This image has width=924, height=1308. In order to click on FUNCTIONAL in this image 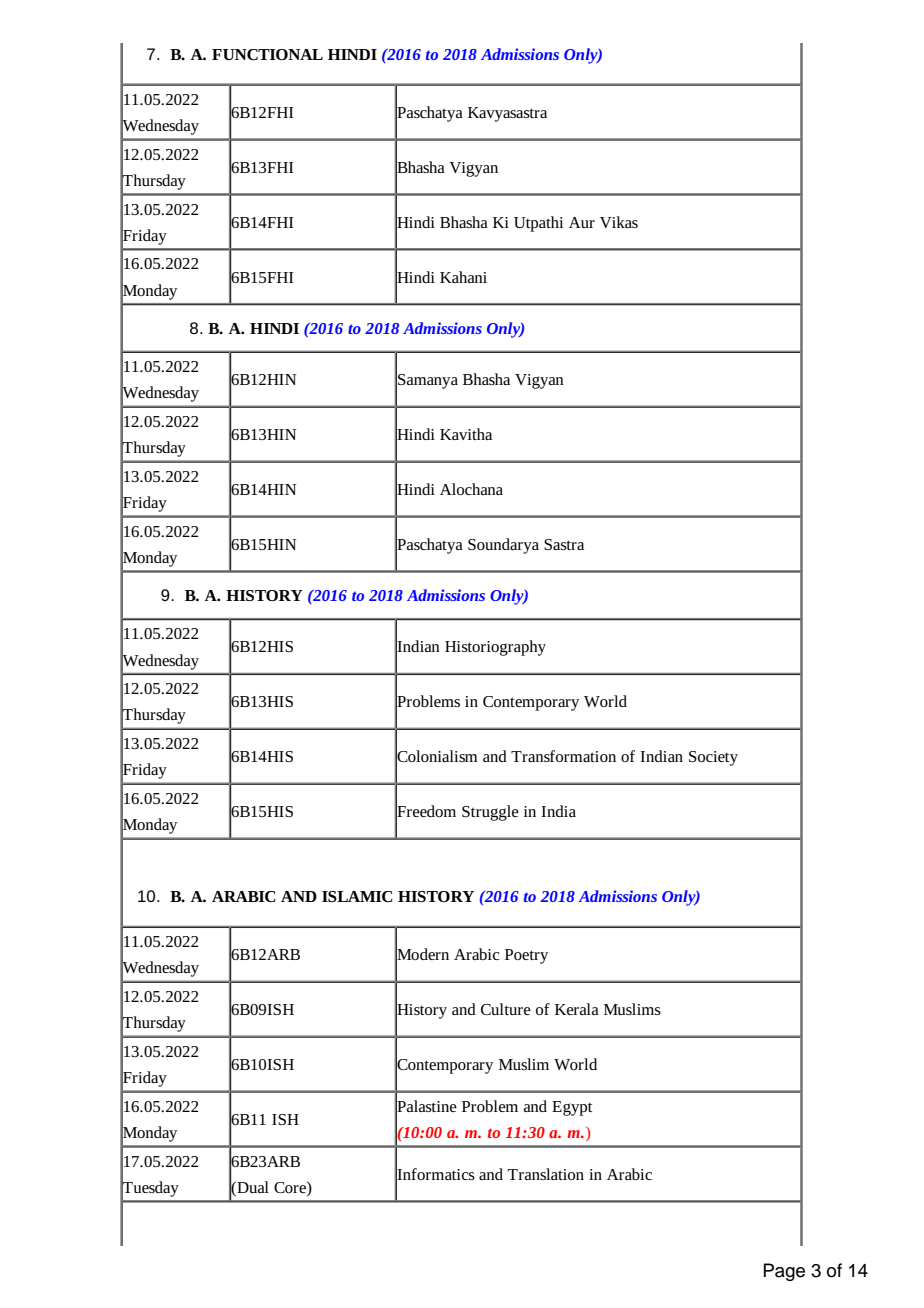, I will do `click(267, 54)`.
